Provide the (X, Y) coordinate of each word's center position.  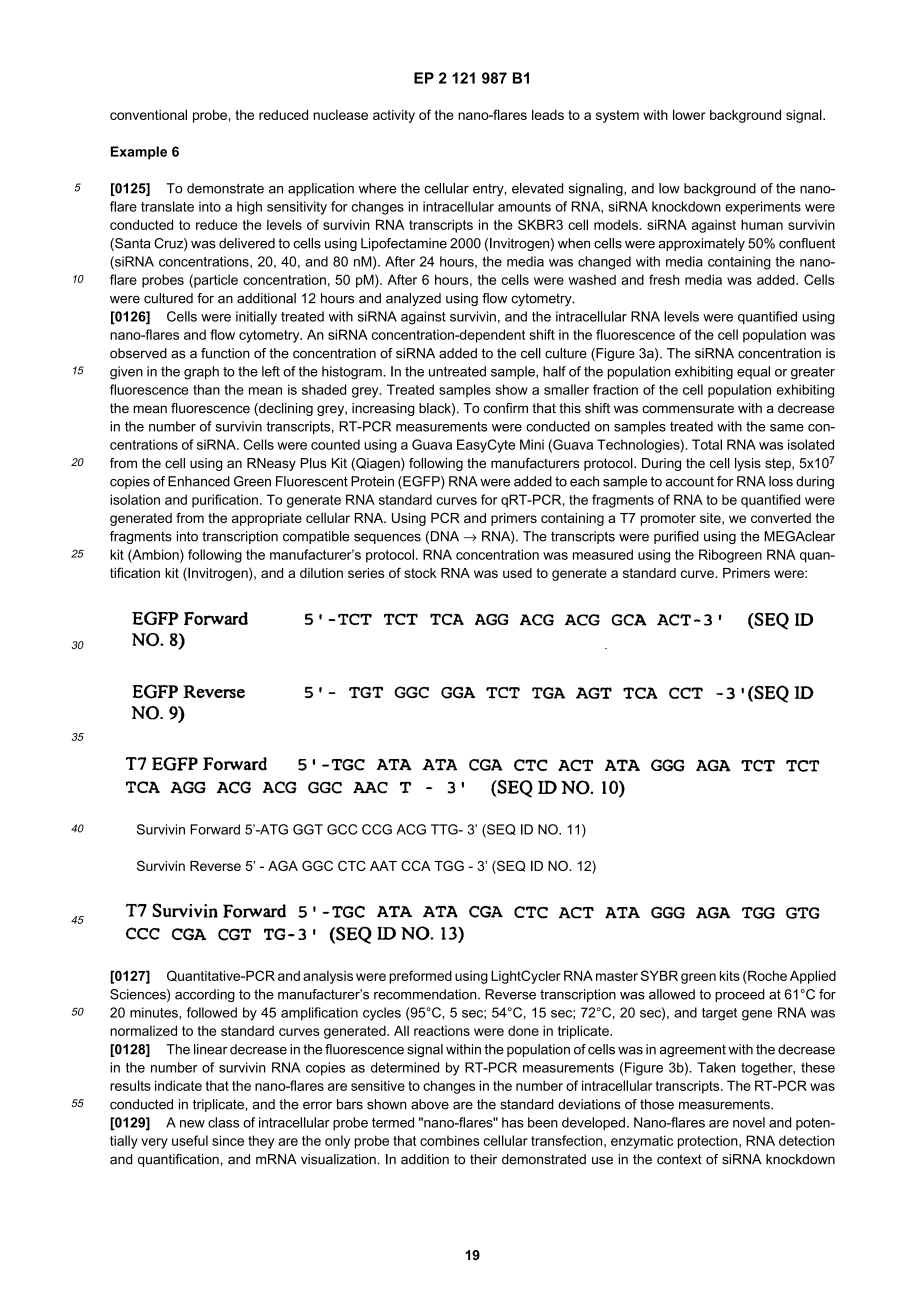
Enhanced (199, 481)
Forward (215, 829)
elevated (537, 188)
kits (730, 975)
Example (139, 153)
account (689, 482)
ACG (411, 829)
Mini (532, 444)
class (224, 1122)
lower (689, 114)
